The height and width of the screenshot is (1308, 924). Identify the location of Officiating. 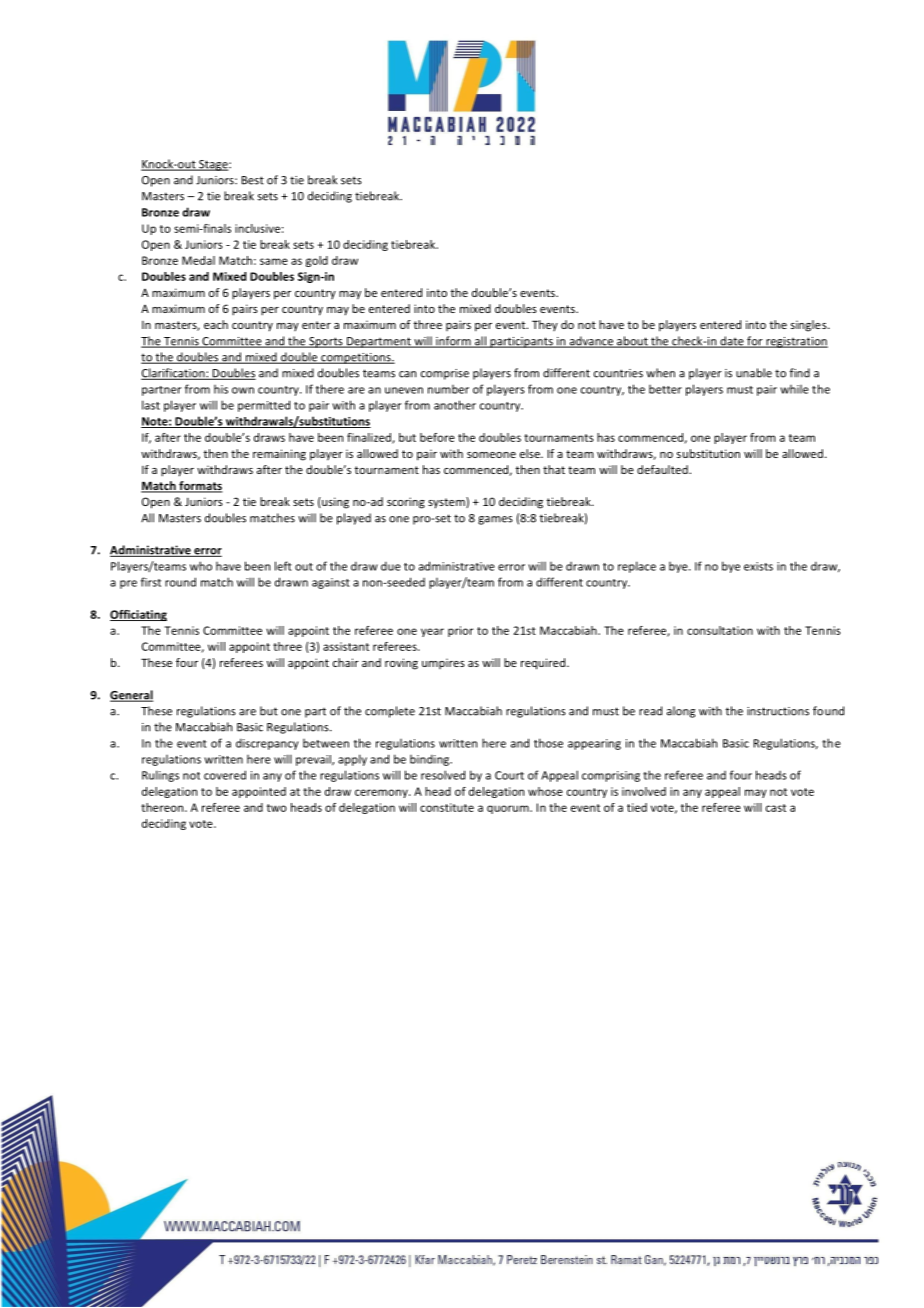
(138, 615).
